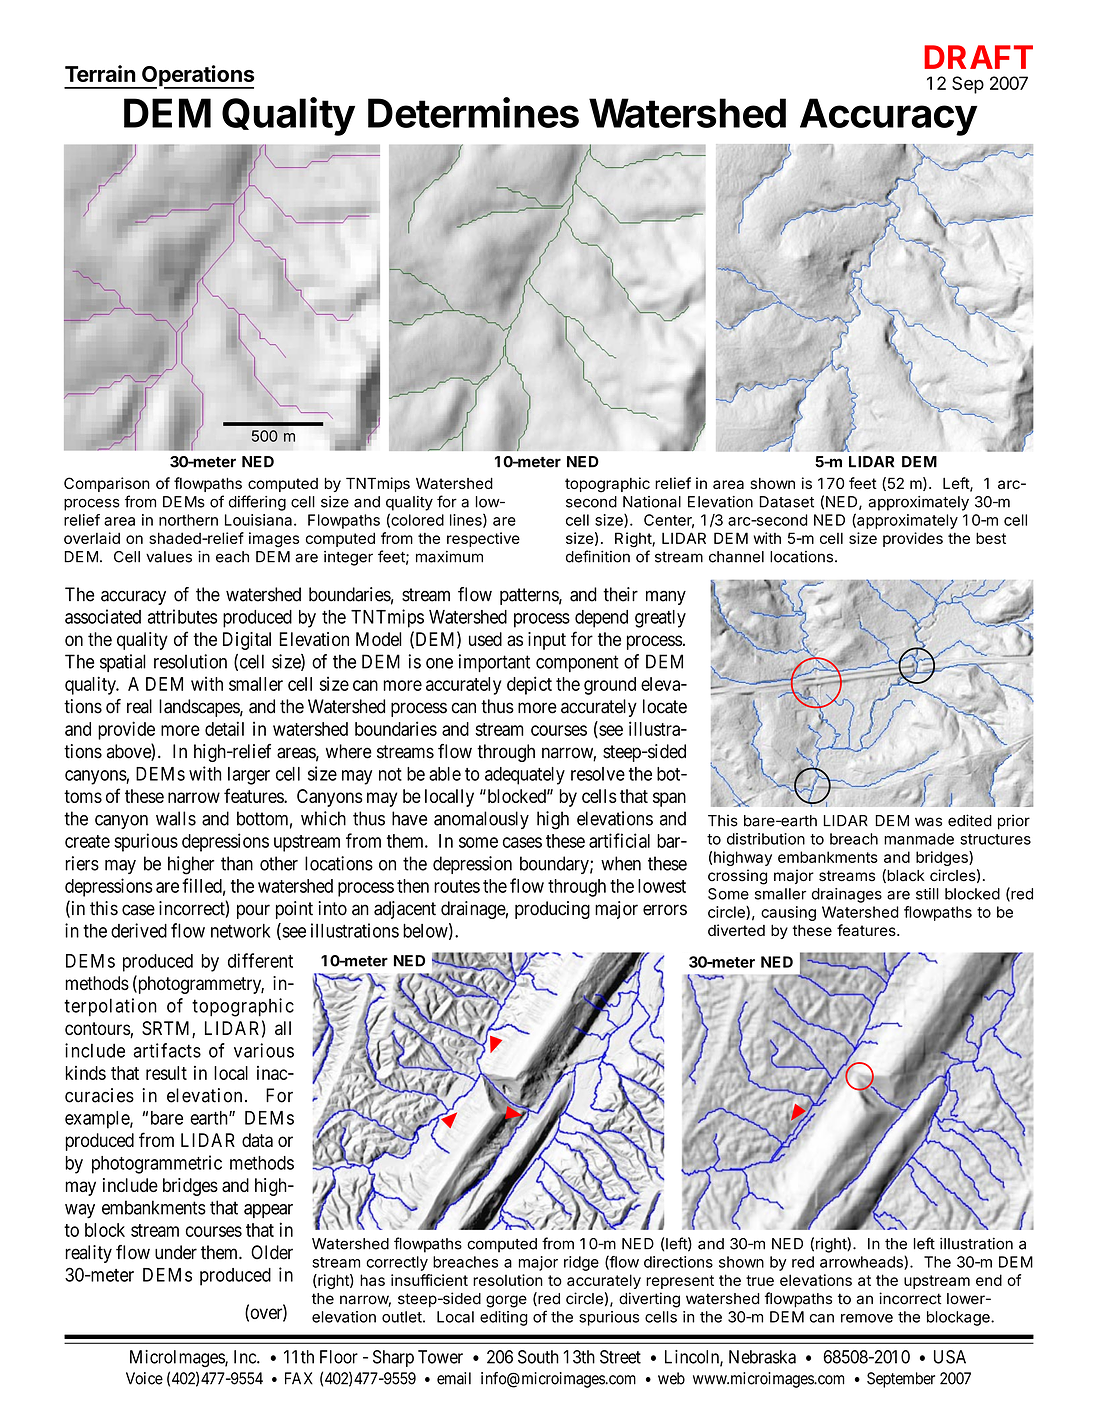  What do you see at coordinates (224, 728) in the document?
I see `detail` at bounding box center [224, 728].
